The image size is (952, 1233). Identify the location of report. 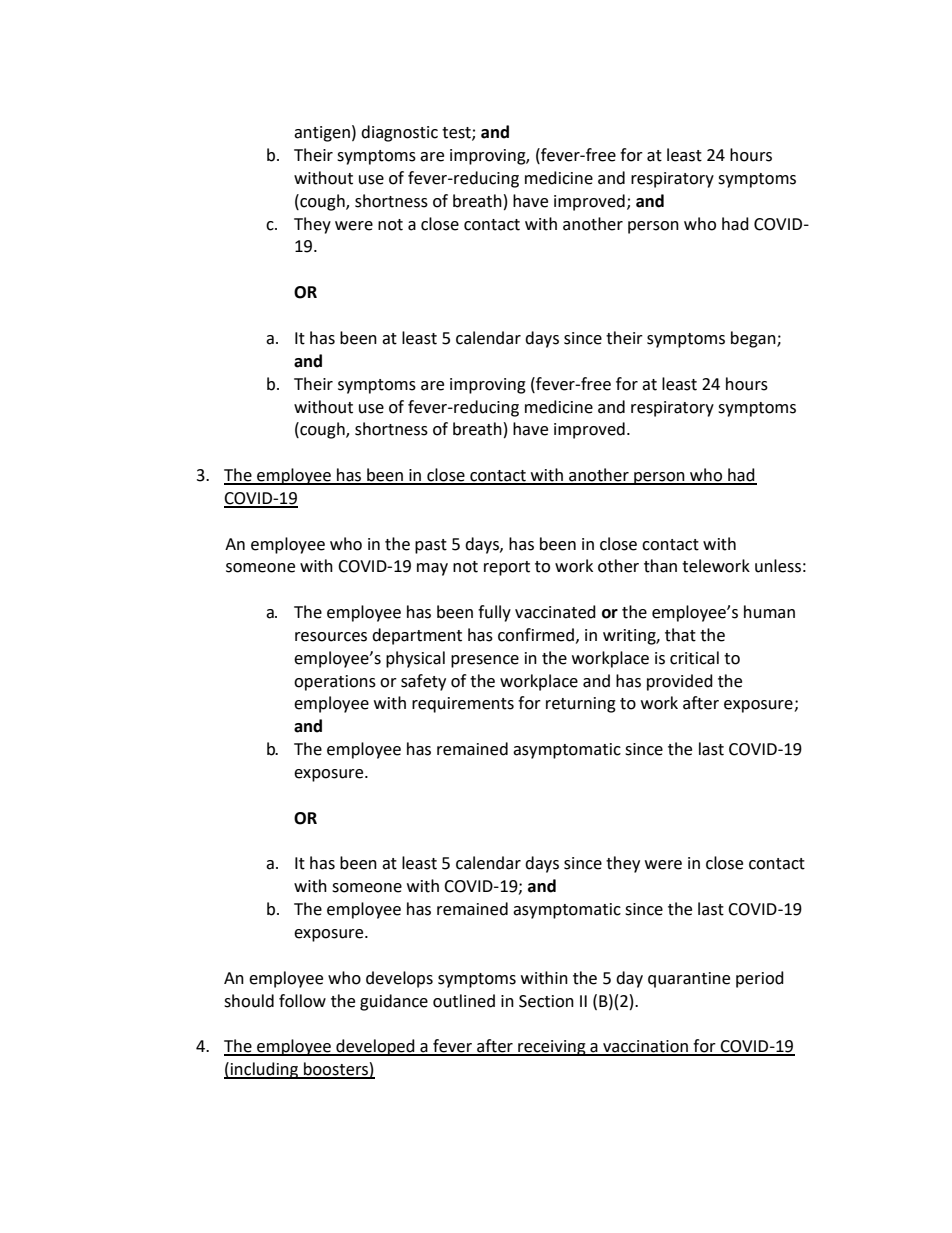
(507, 568).
